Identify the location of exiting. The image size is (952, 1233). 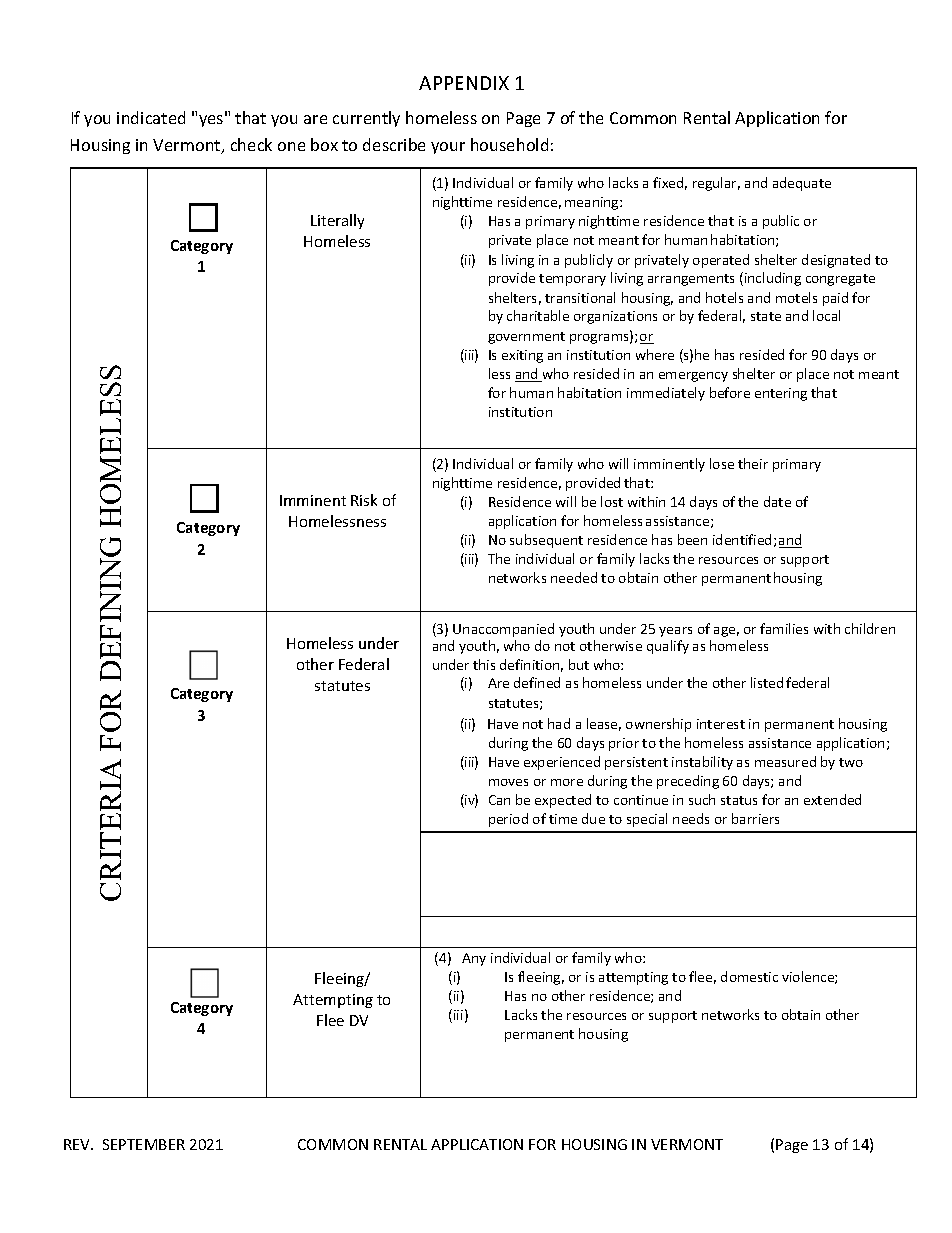
(522, 356).
